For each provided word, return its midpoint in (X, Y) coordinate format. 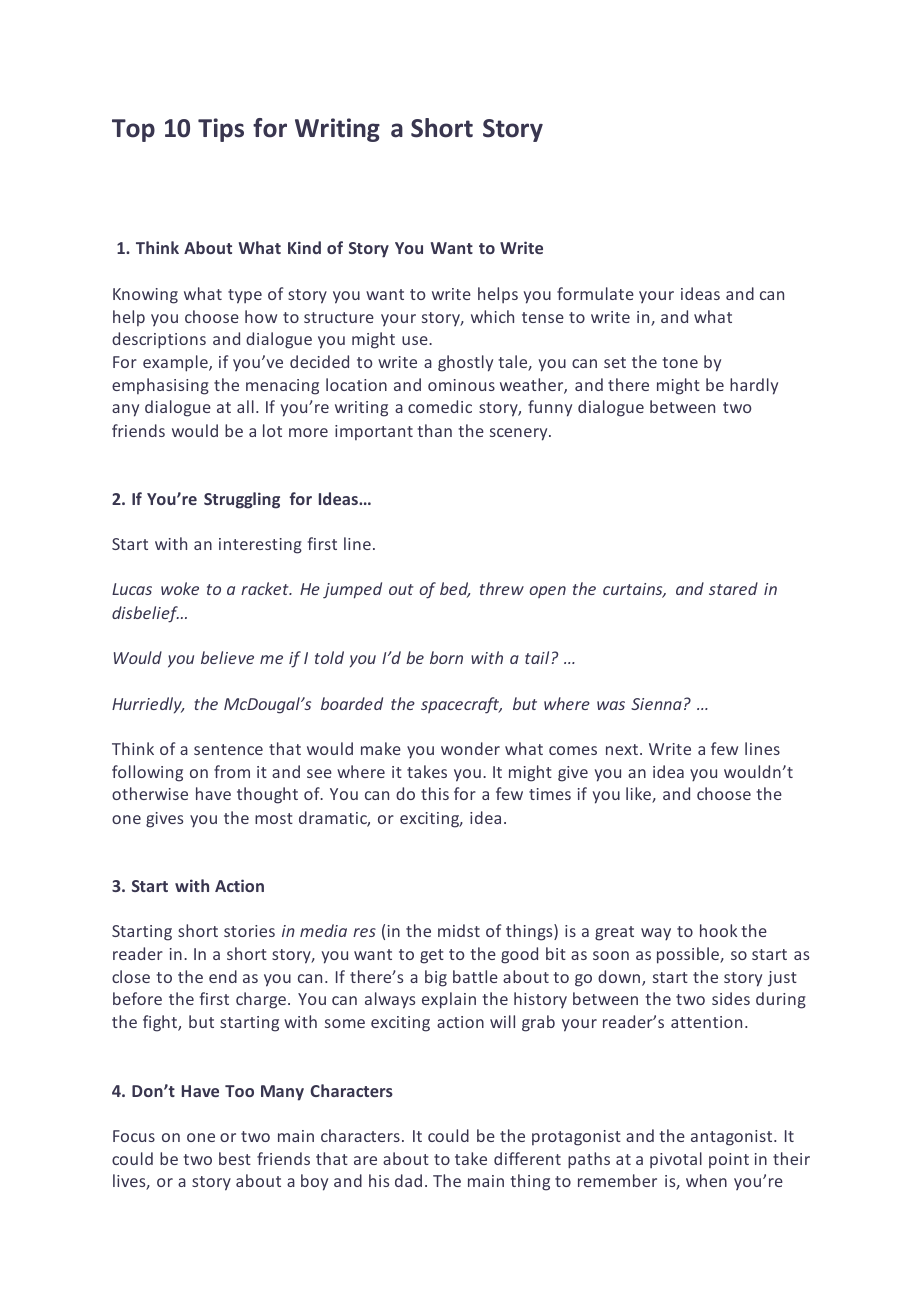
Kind (304, 247)
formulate (595, 293)
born (446, 657)
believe (227, 657)
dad (408, 1180)
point (729, 1160)
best (235, 1158)
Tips (221, 130)
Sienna (656, 704)
